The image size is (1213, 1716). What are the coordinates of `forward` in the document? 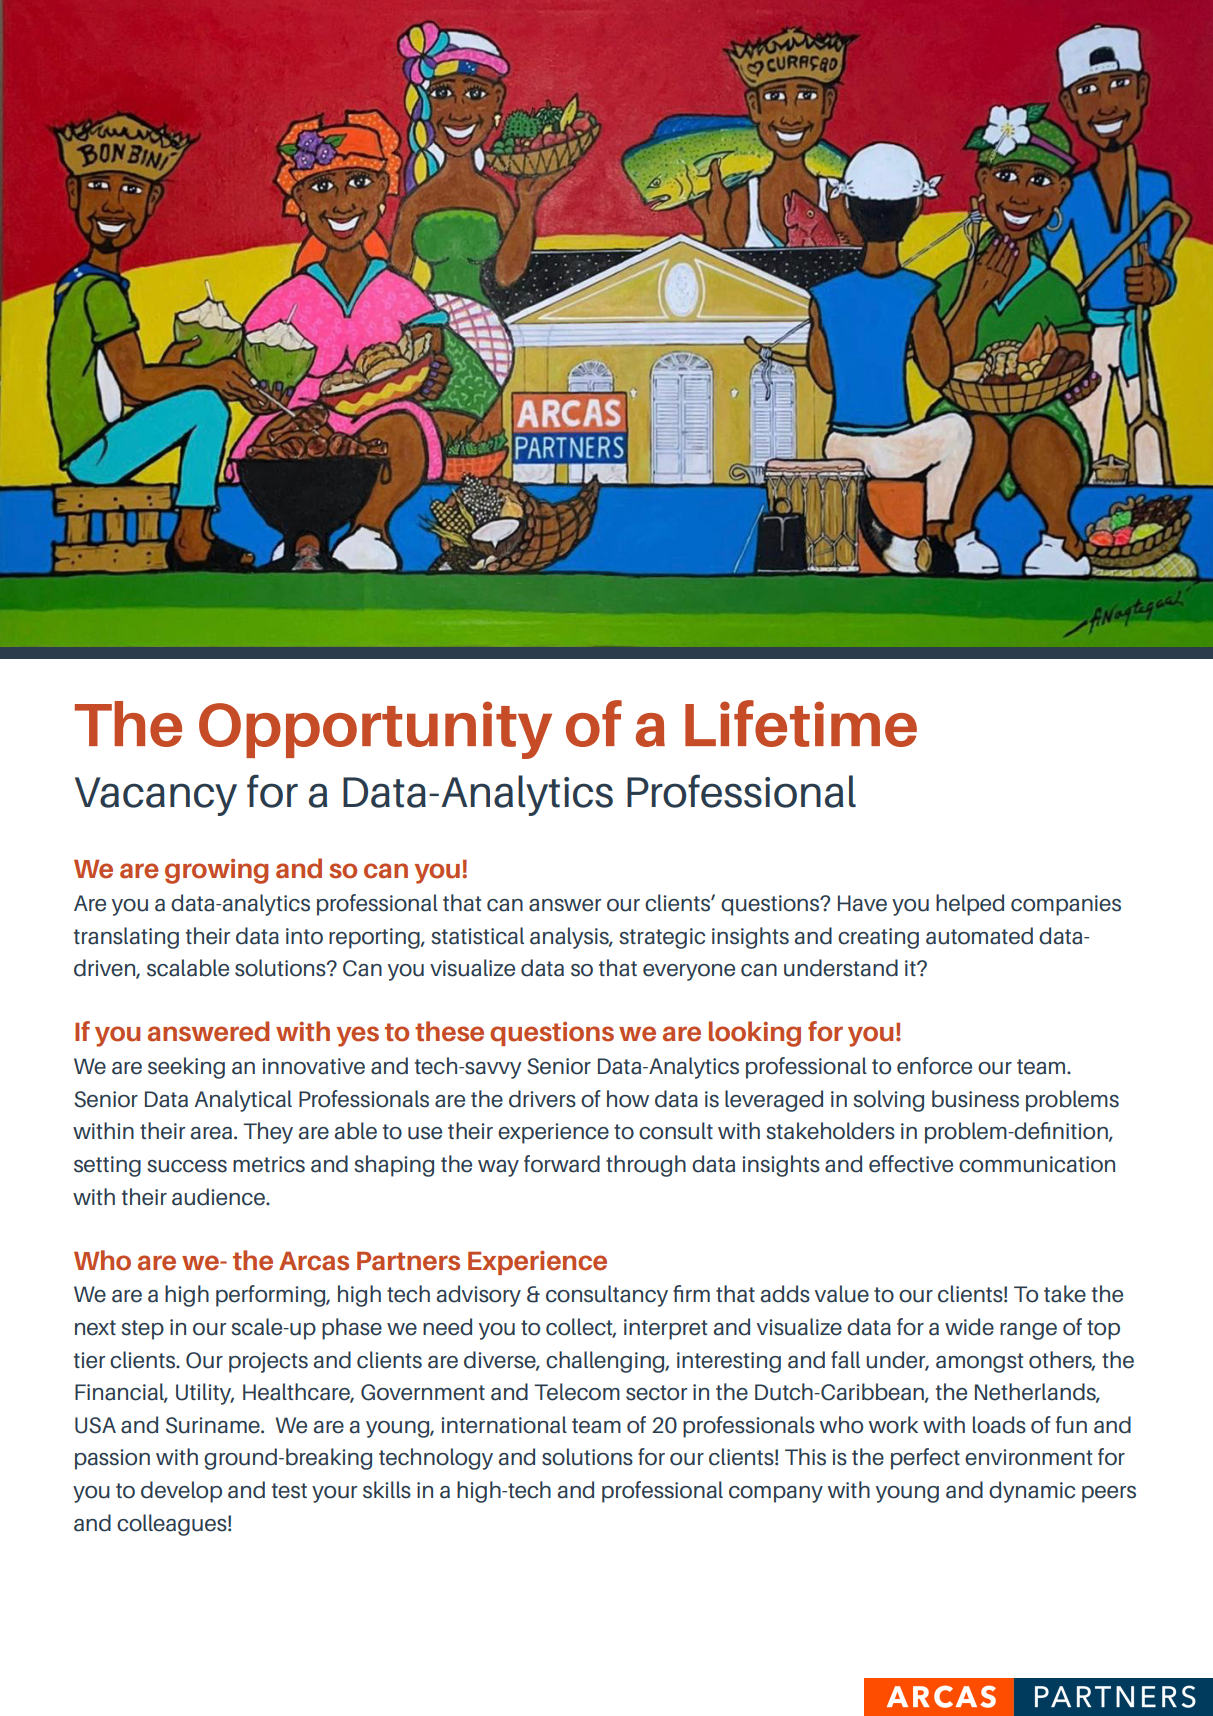 It's located at (562, 1164).
